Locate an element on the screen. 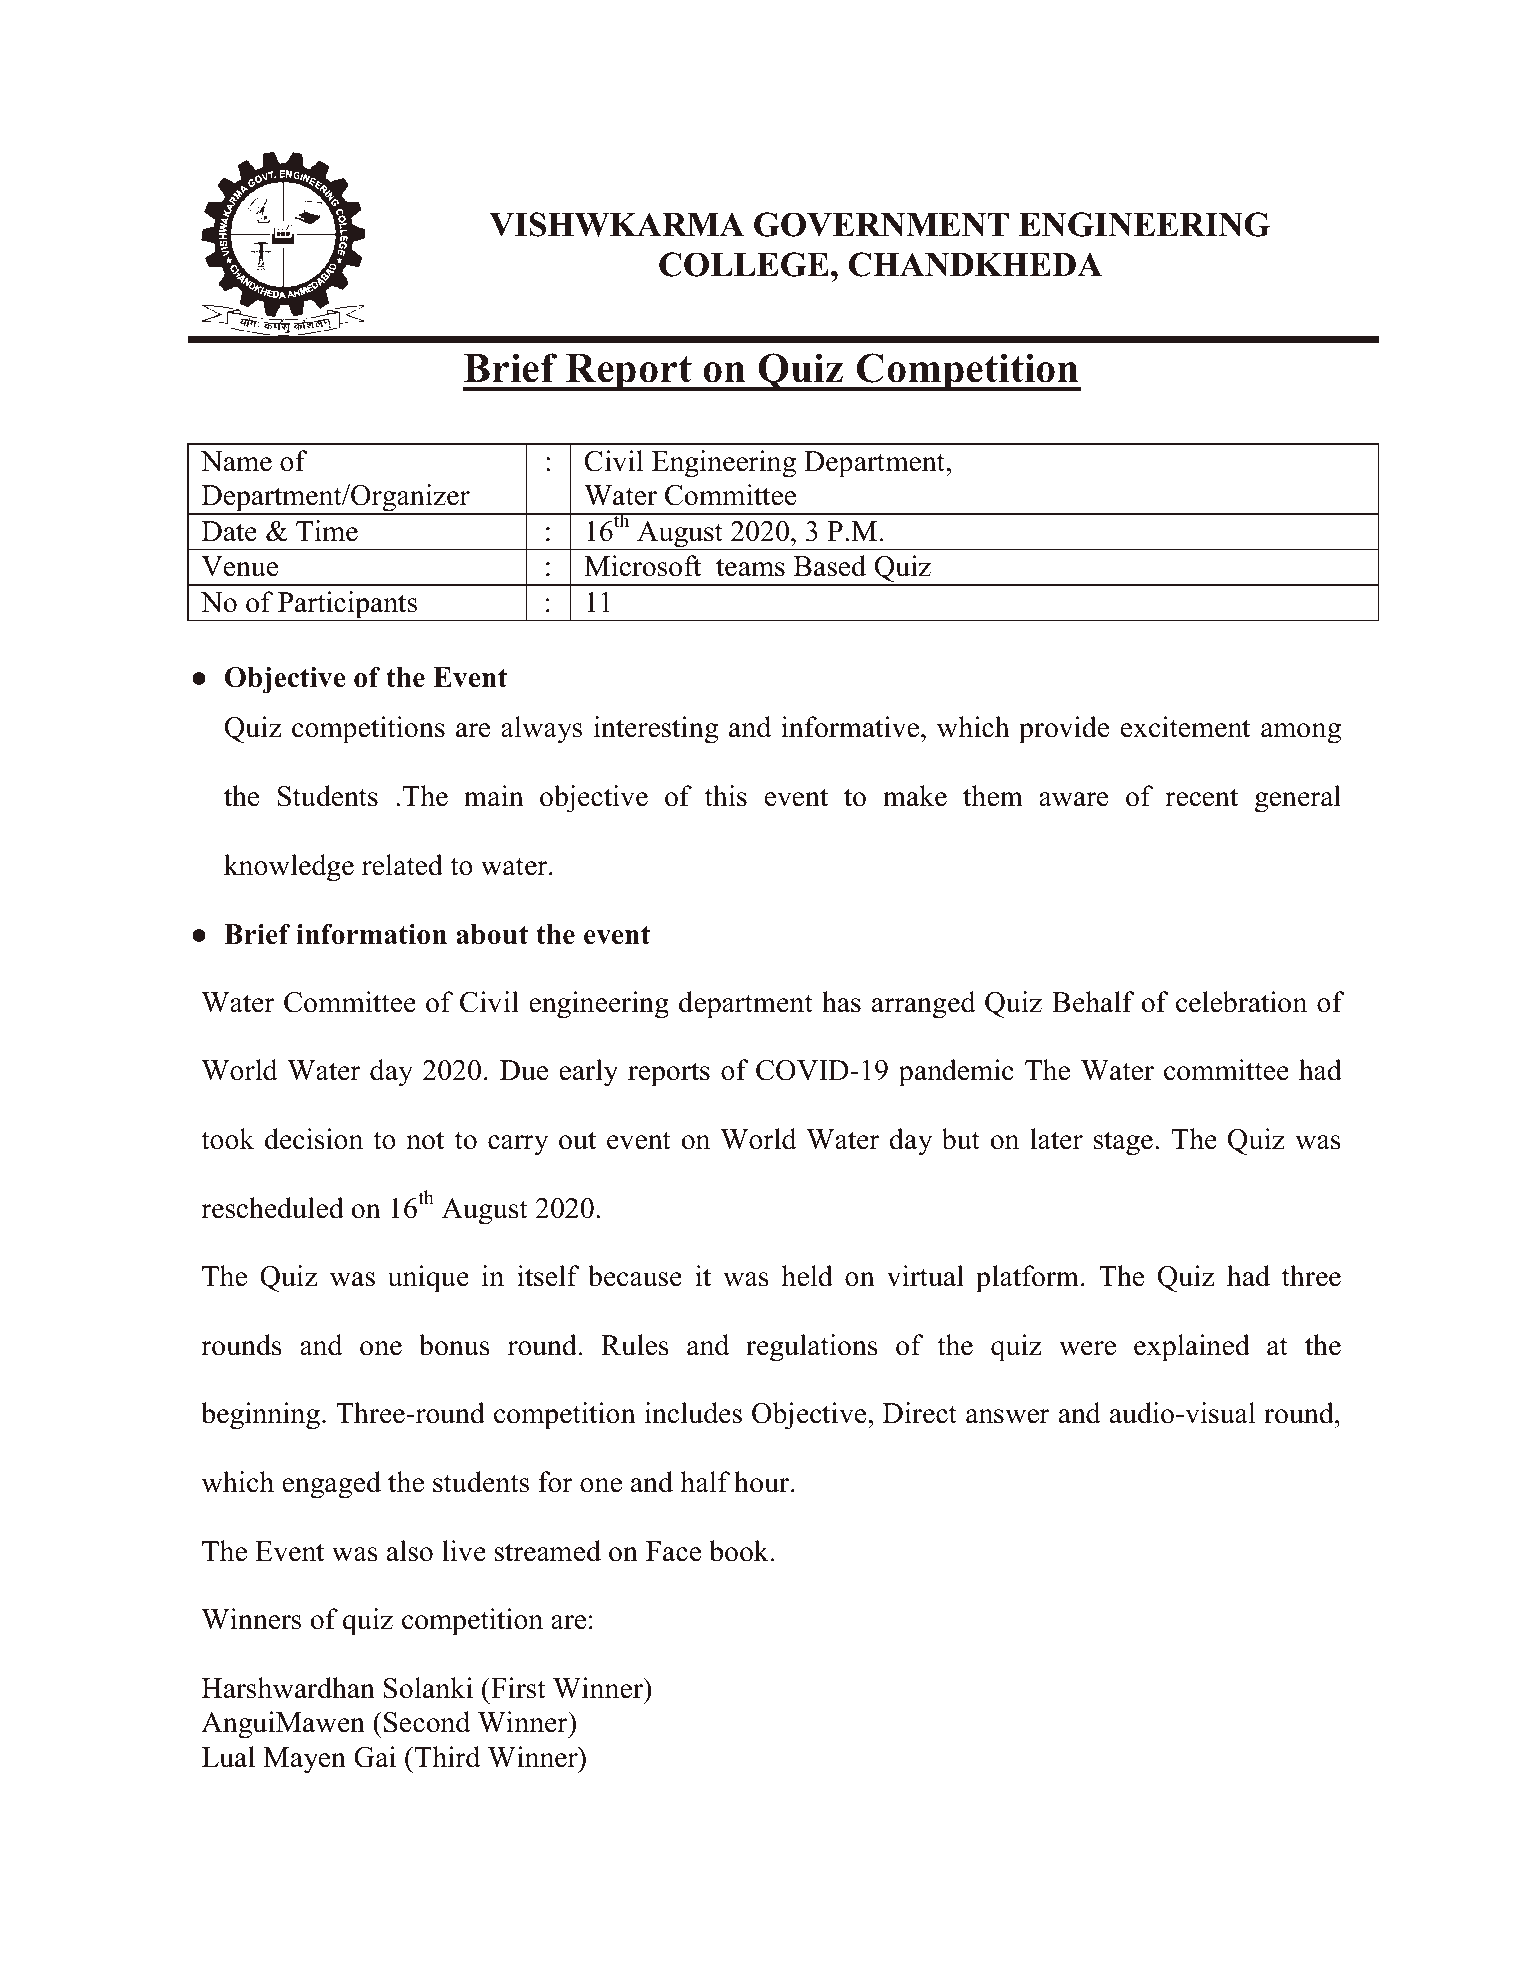 Image resolution: width=1522 pixels, height=1969 pixels. Gai is located at coordinates (375, 1757).
